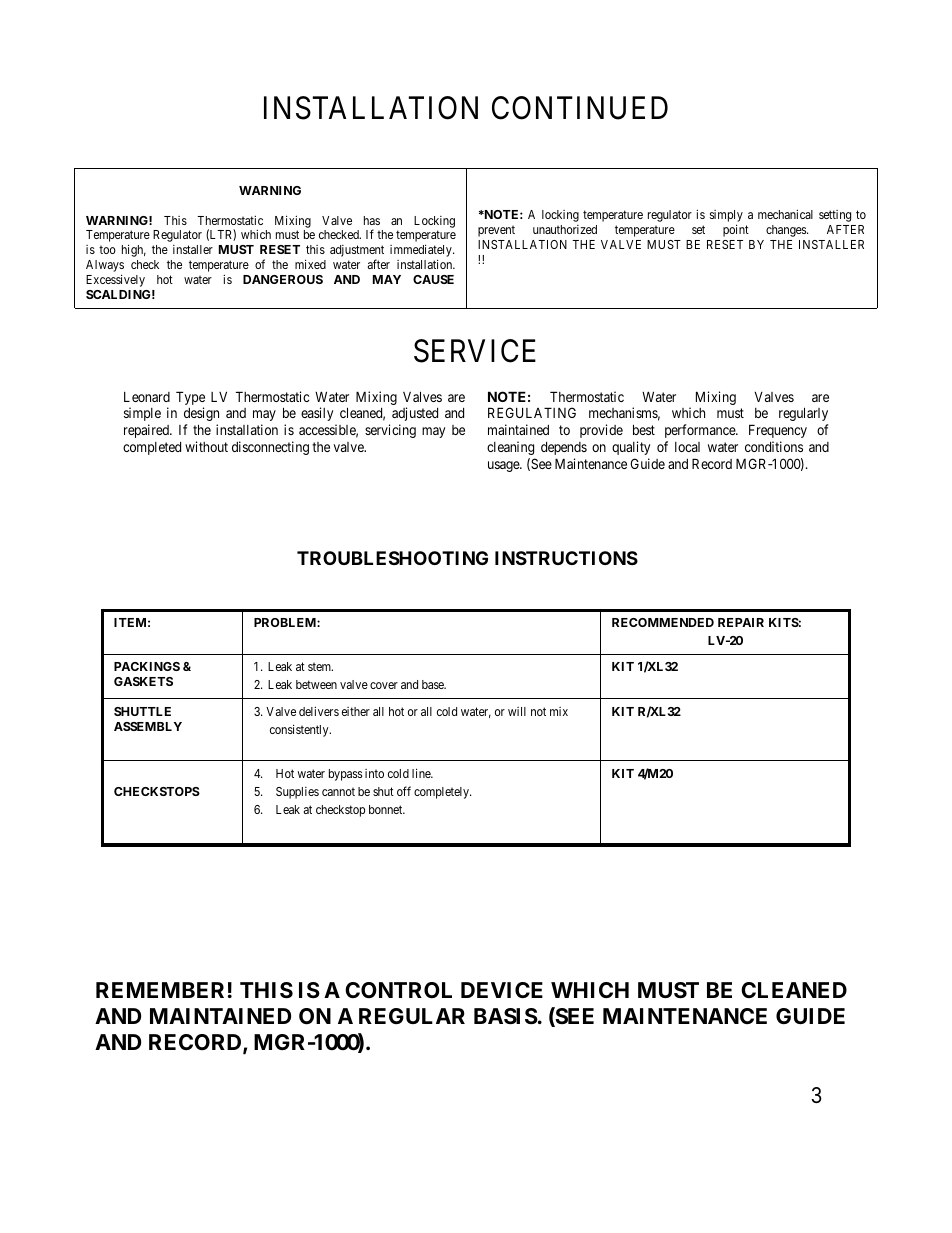 This image has width=952, height=1233. Describe the element at coordinates (206, 446) in the image. I see `without` at that location.
